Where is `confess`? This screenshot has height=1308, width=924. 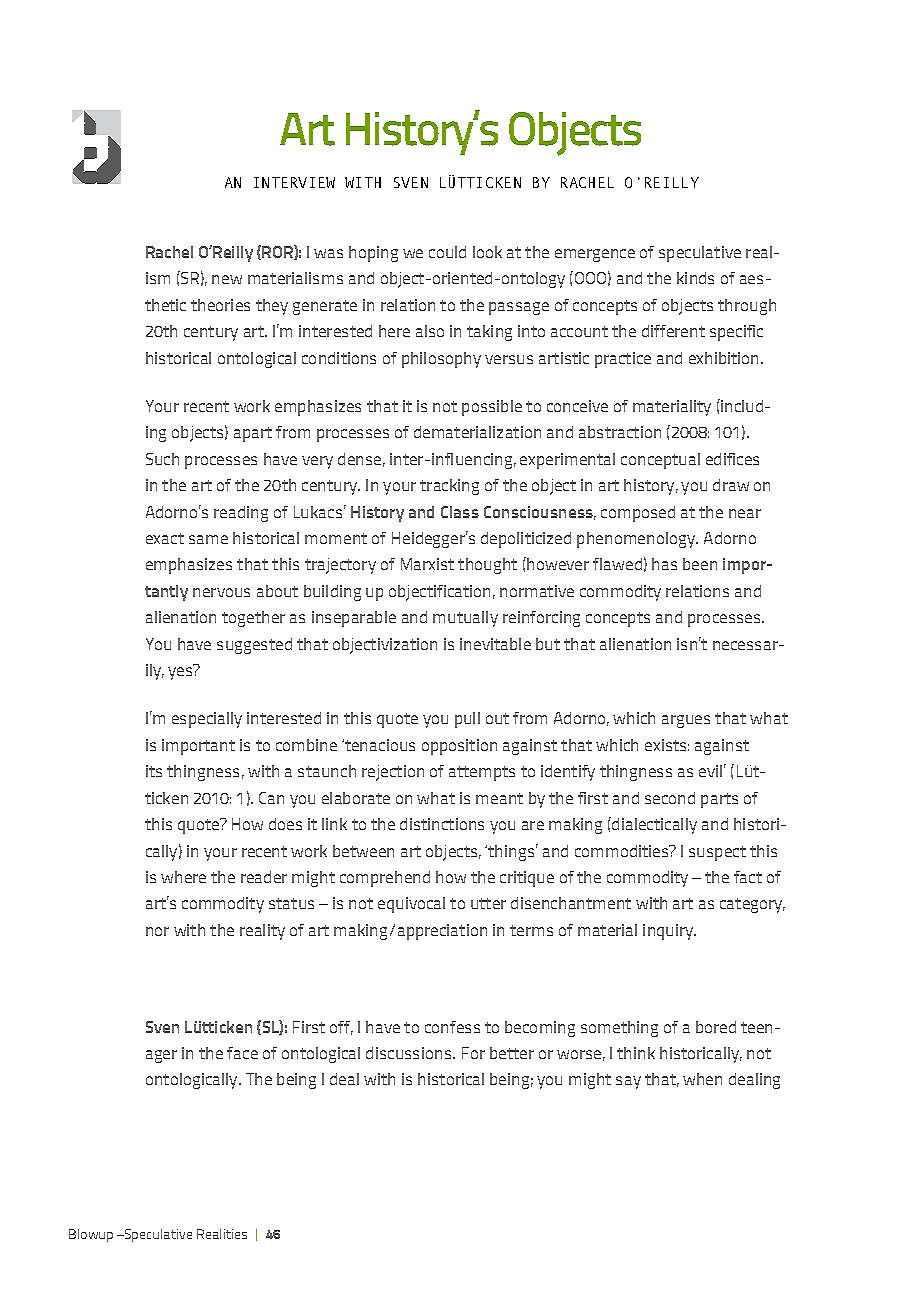
confess is located at coordinates (452, 1027).
